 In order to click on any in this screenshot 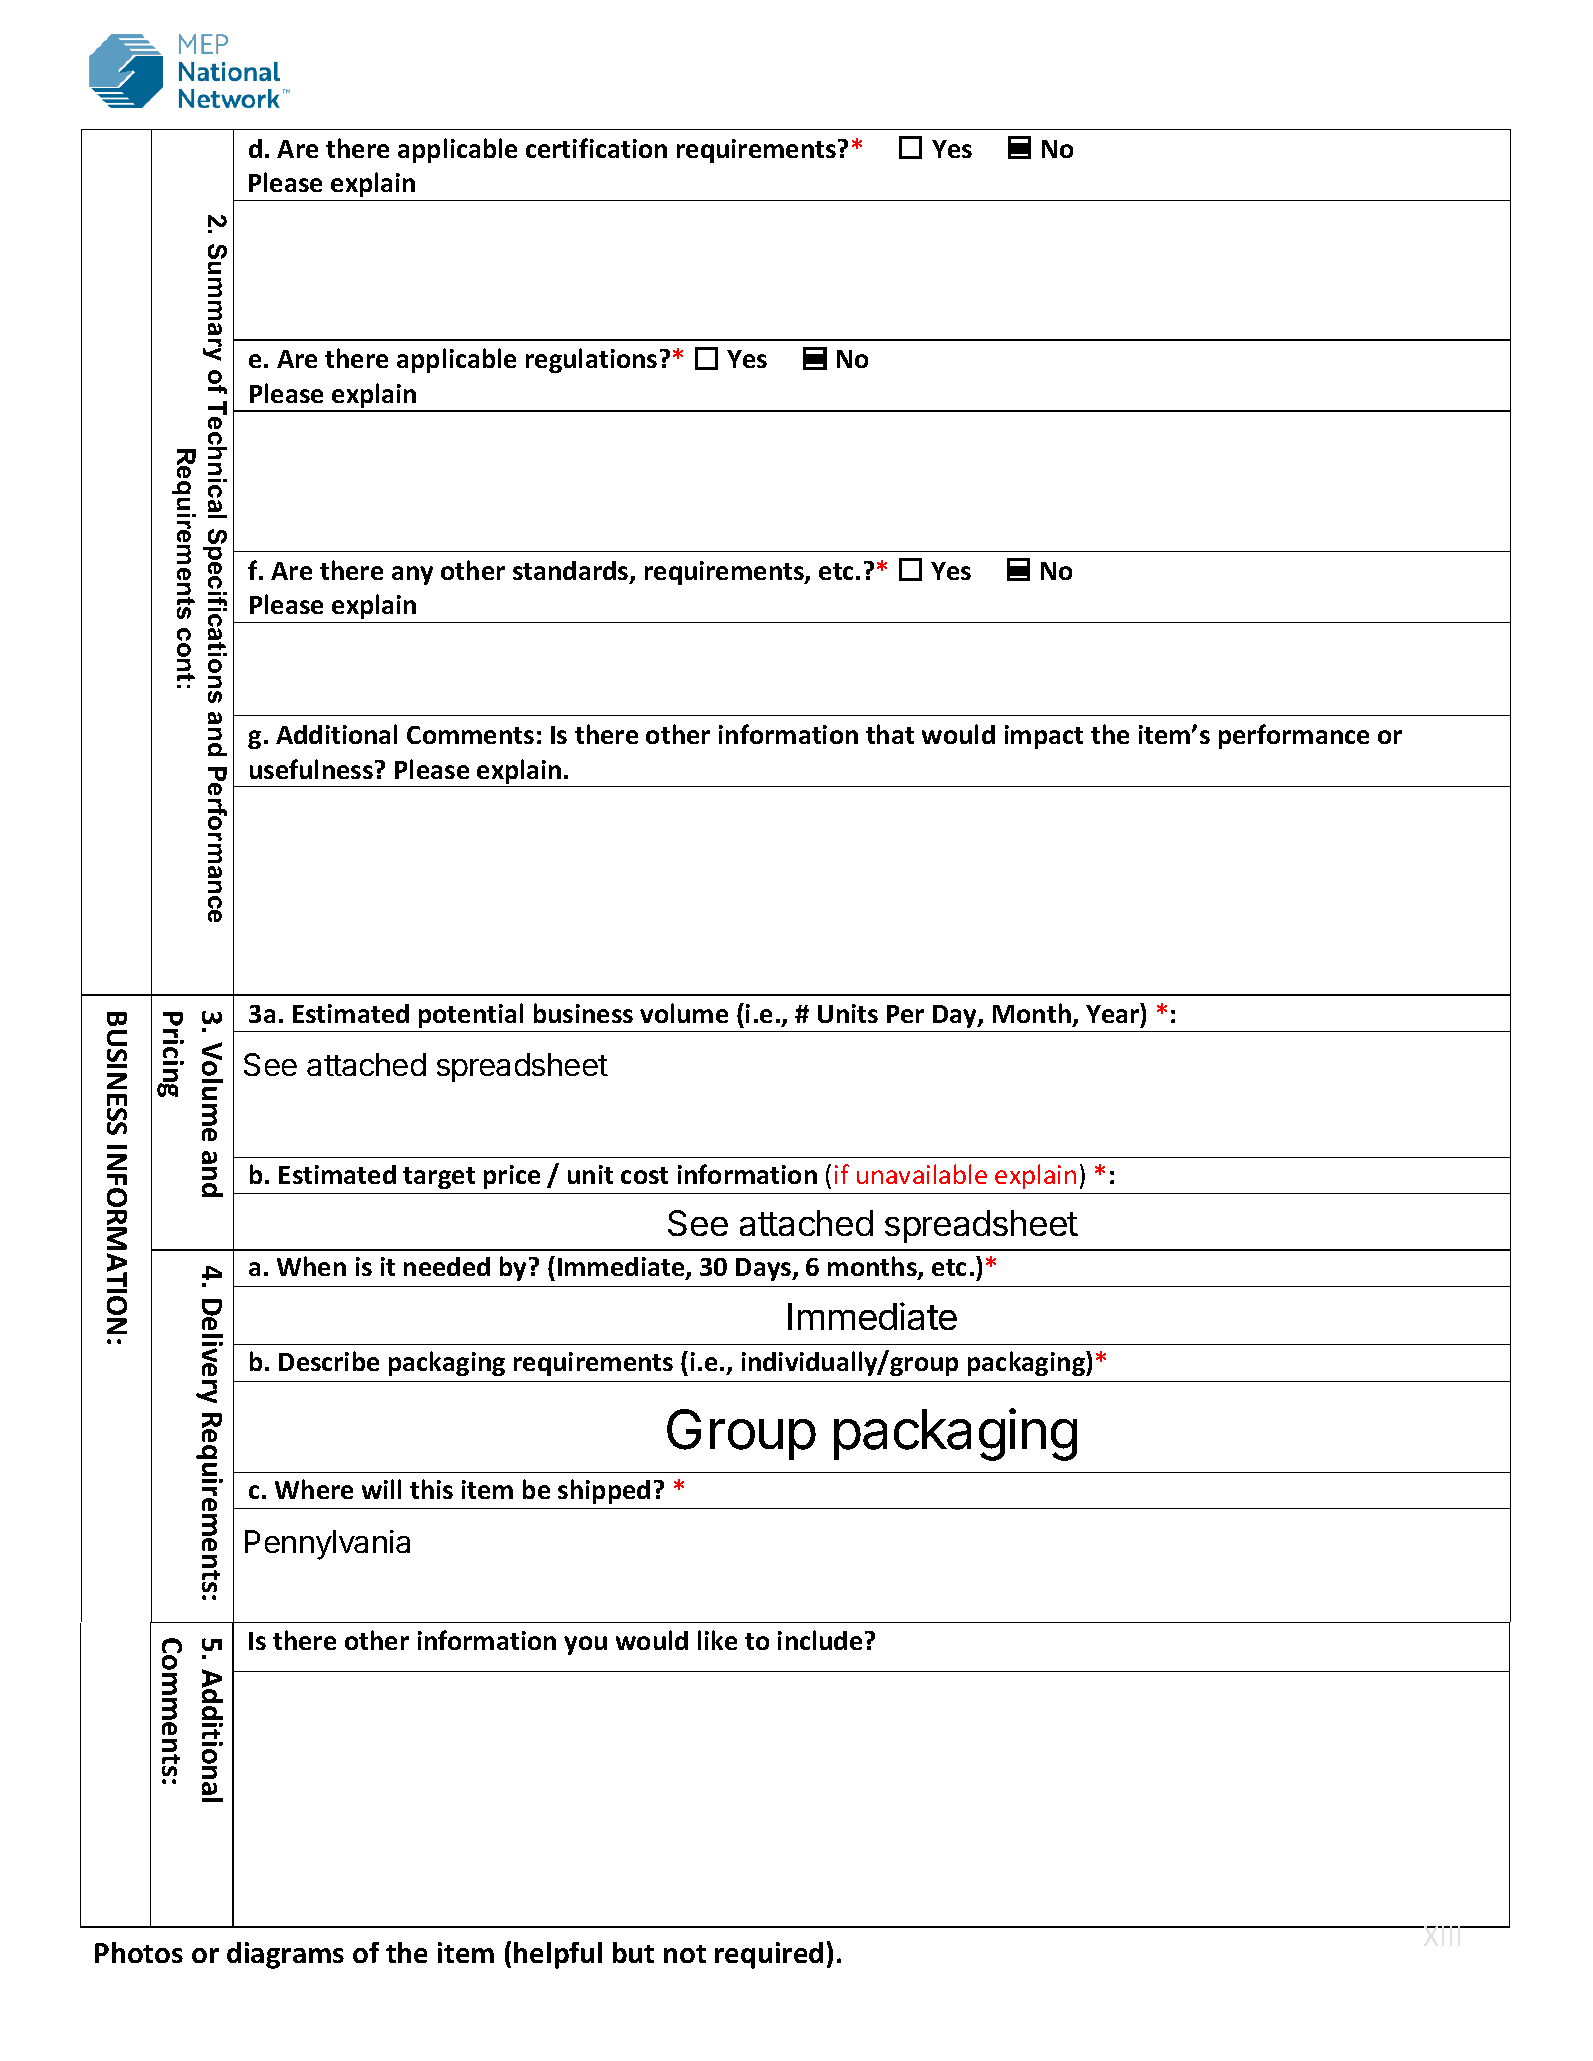, I will do `click(412, 575)`.
